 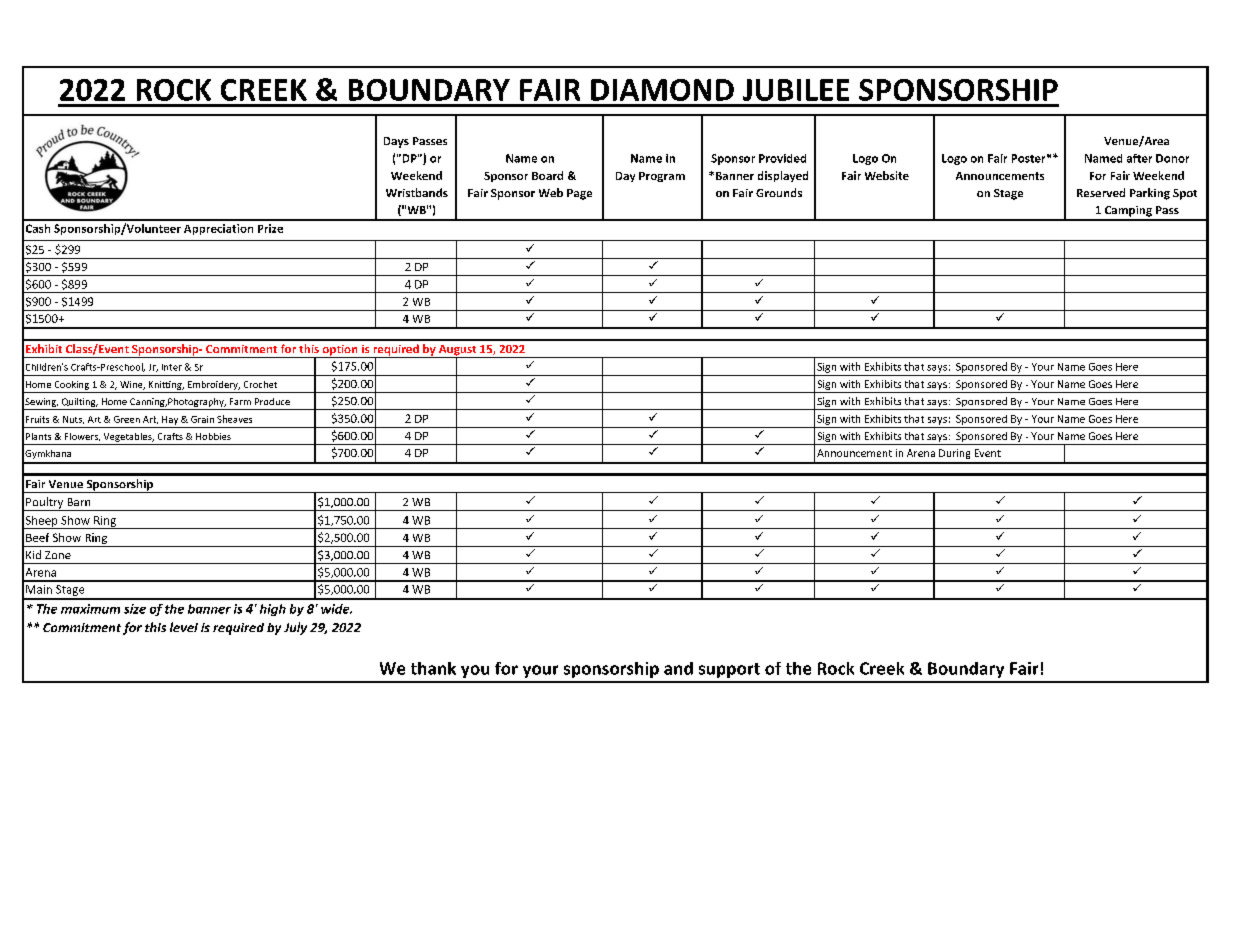 I want to click on option, so click(x=340, y=351).
